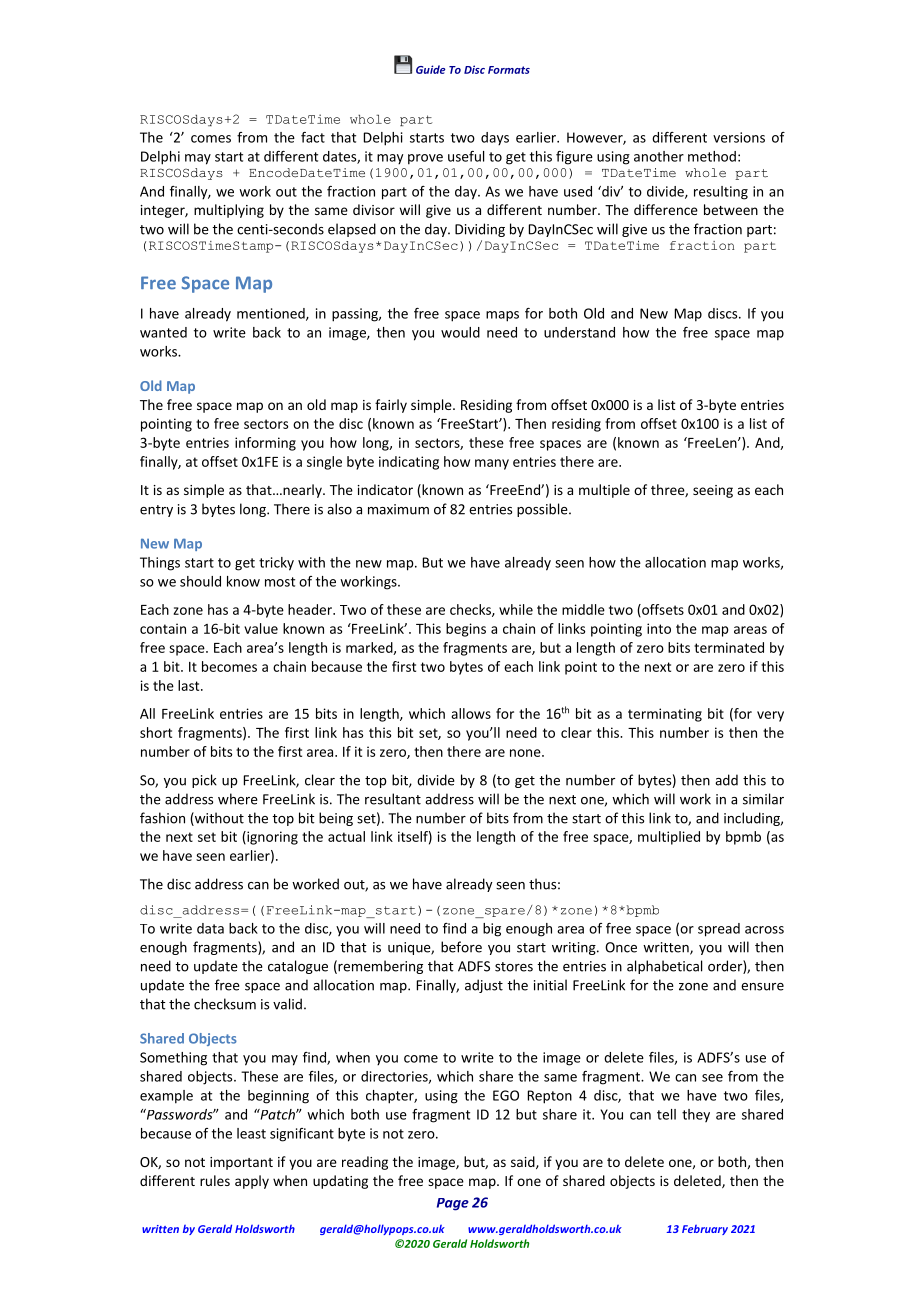 The width and height of the screenshot is (924, 1308). Describe the element at coordinates (713, 491) in the screenshot. I see `seeing` at that location.
